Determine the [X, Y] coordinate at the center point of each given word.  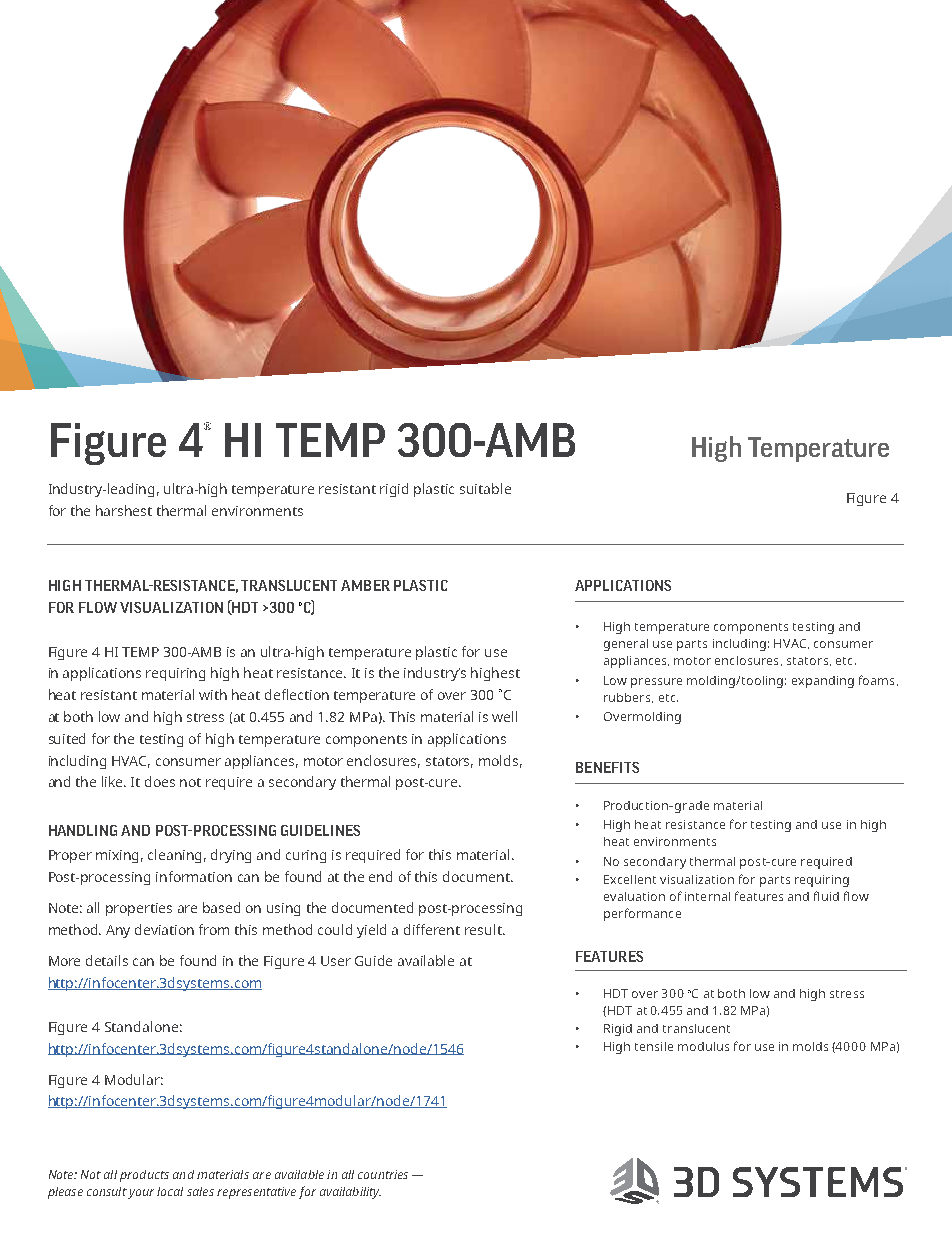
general [626, 645]
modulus [703, 1046]
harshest [124, 510]
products [144, 1176]
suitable [485, 488]
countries [383, 1174]
